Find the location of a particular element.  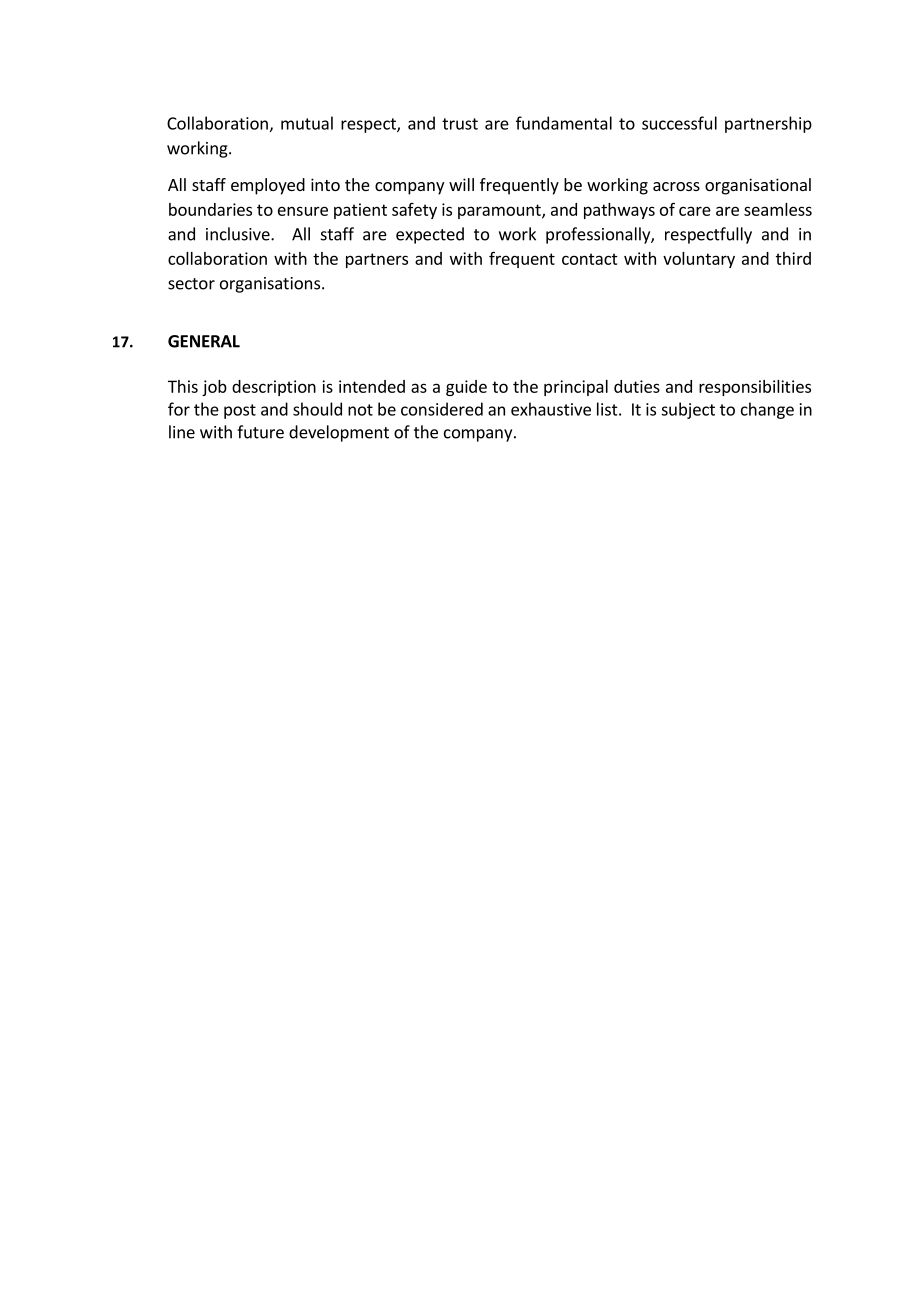

subject is located at coordinates (688, 410).
